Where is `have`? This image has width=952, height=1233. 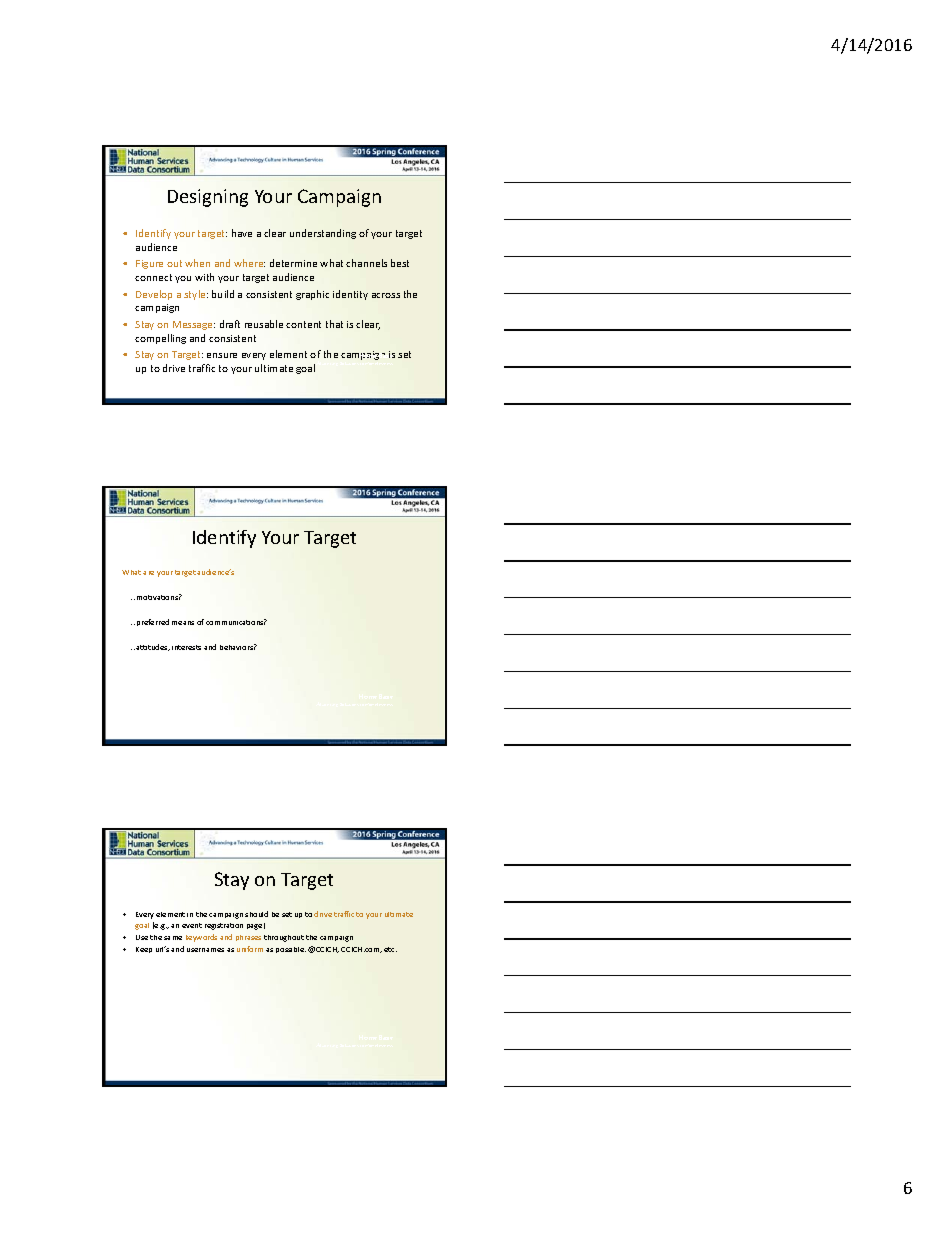
have is located at coordinates (242, 233).
